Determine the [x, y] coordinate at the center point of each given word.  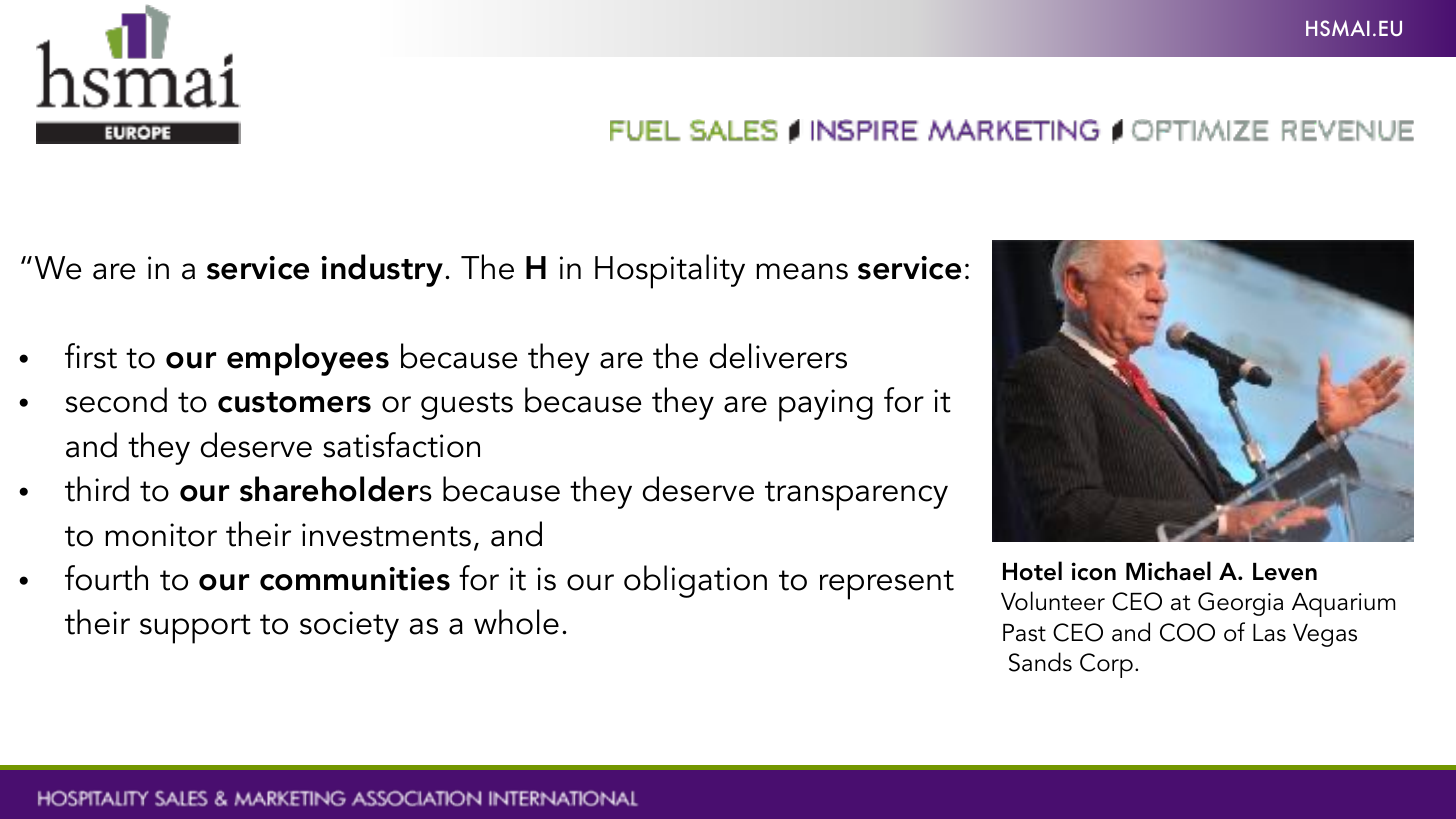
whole [516, 622]
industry [383, 270]
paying [826, 405]
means [802, 271]
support [195, 629]
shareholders [336, 489]
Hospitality [670, 271]
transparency [856, 496]
